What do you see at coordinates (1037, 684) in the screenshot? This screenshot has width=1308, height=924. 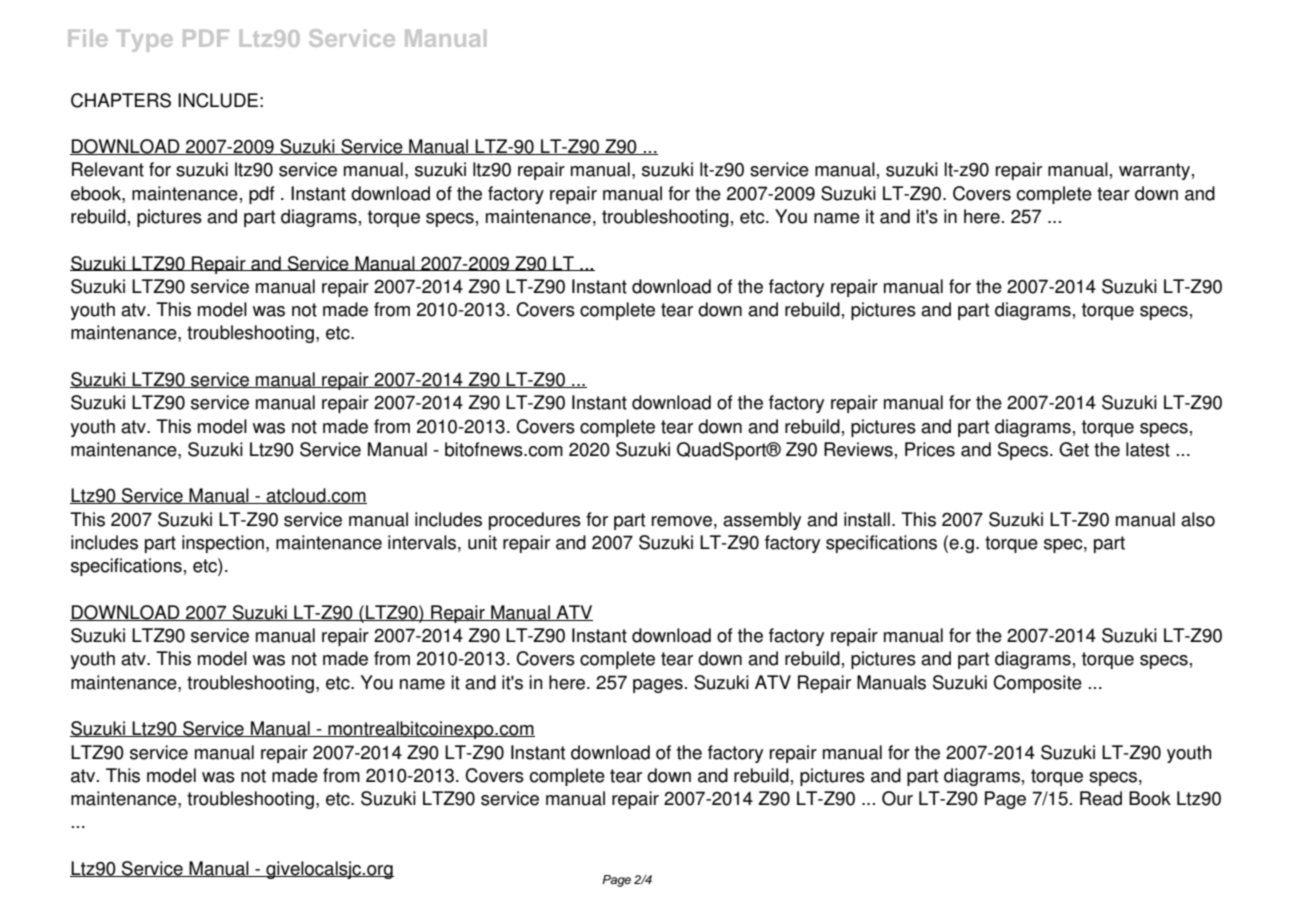 I see `Composite` at bounding box center [1037, 684].
